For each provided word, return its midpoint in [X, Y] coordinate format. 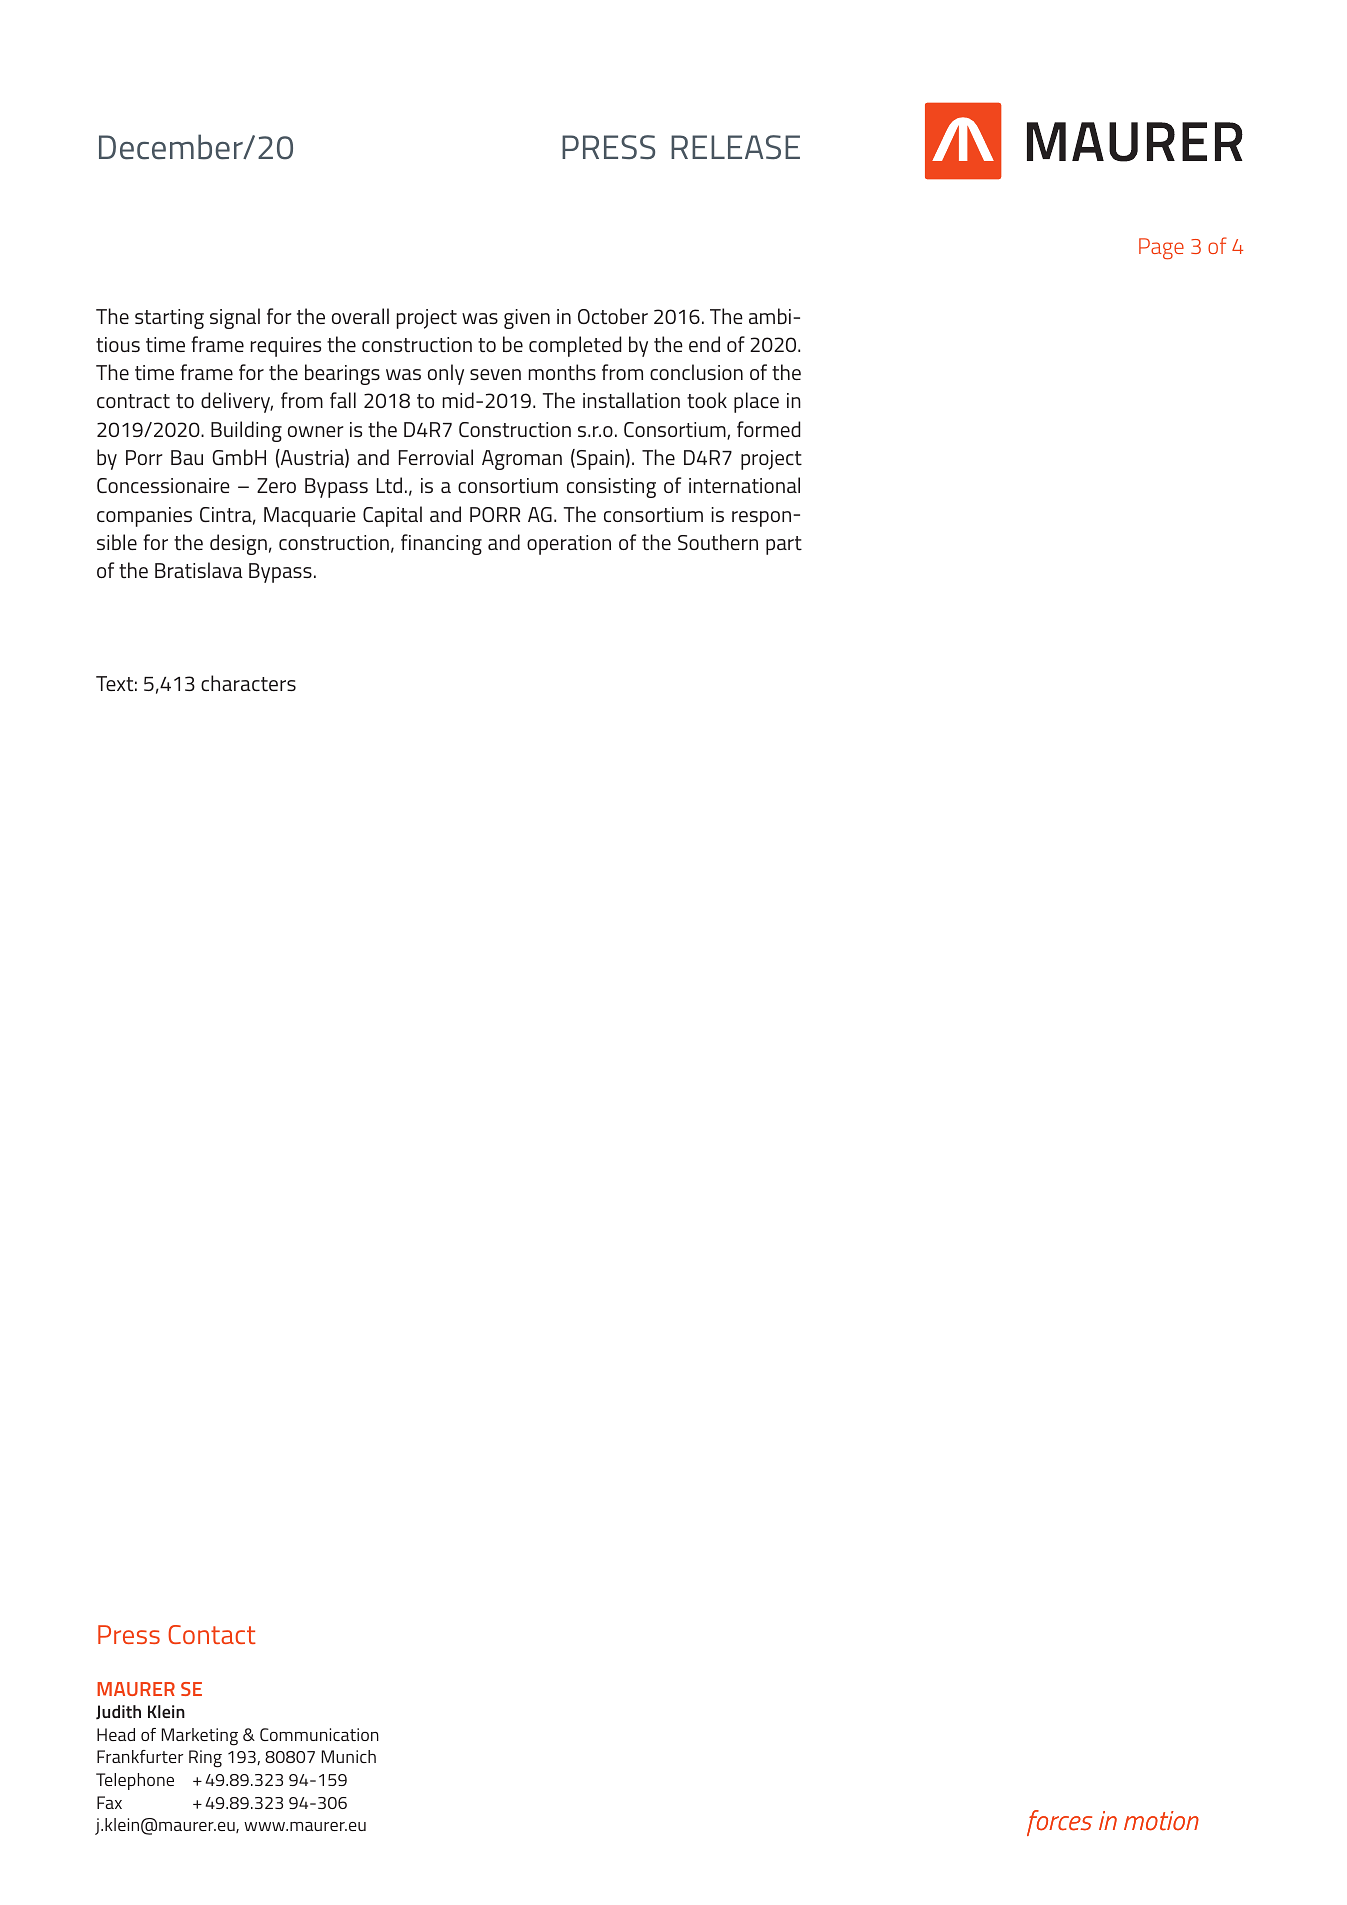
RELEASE [735, 147]
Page [1161, 248]
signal [235, 318]
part [784, 545]
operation [569, 545]
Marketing [200, 1737]
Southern [718, 542]
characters [248, 683]
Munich [349, 1756]
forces [1059, 1823]
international [744, 485]
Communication [319, 1734]
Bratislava [199, 570]
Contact [212, 1634]
